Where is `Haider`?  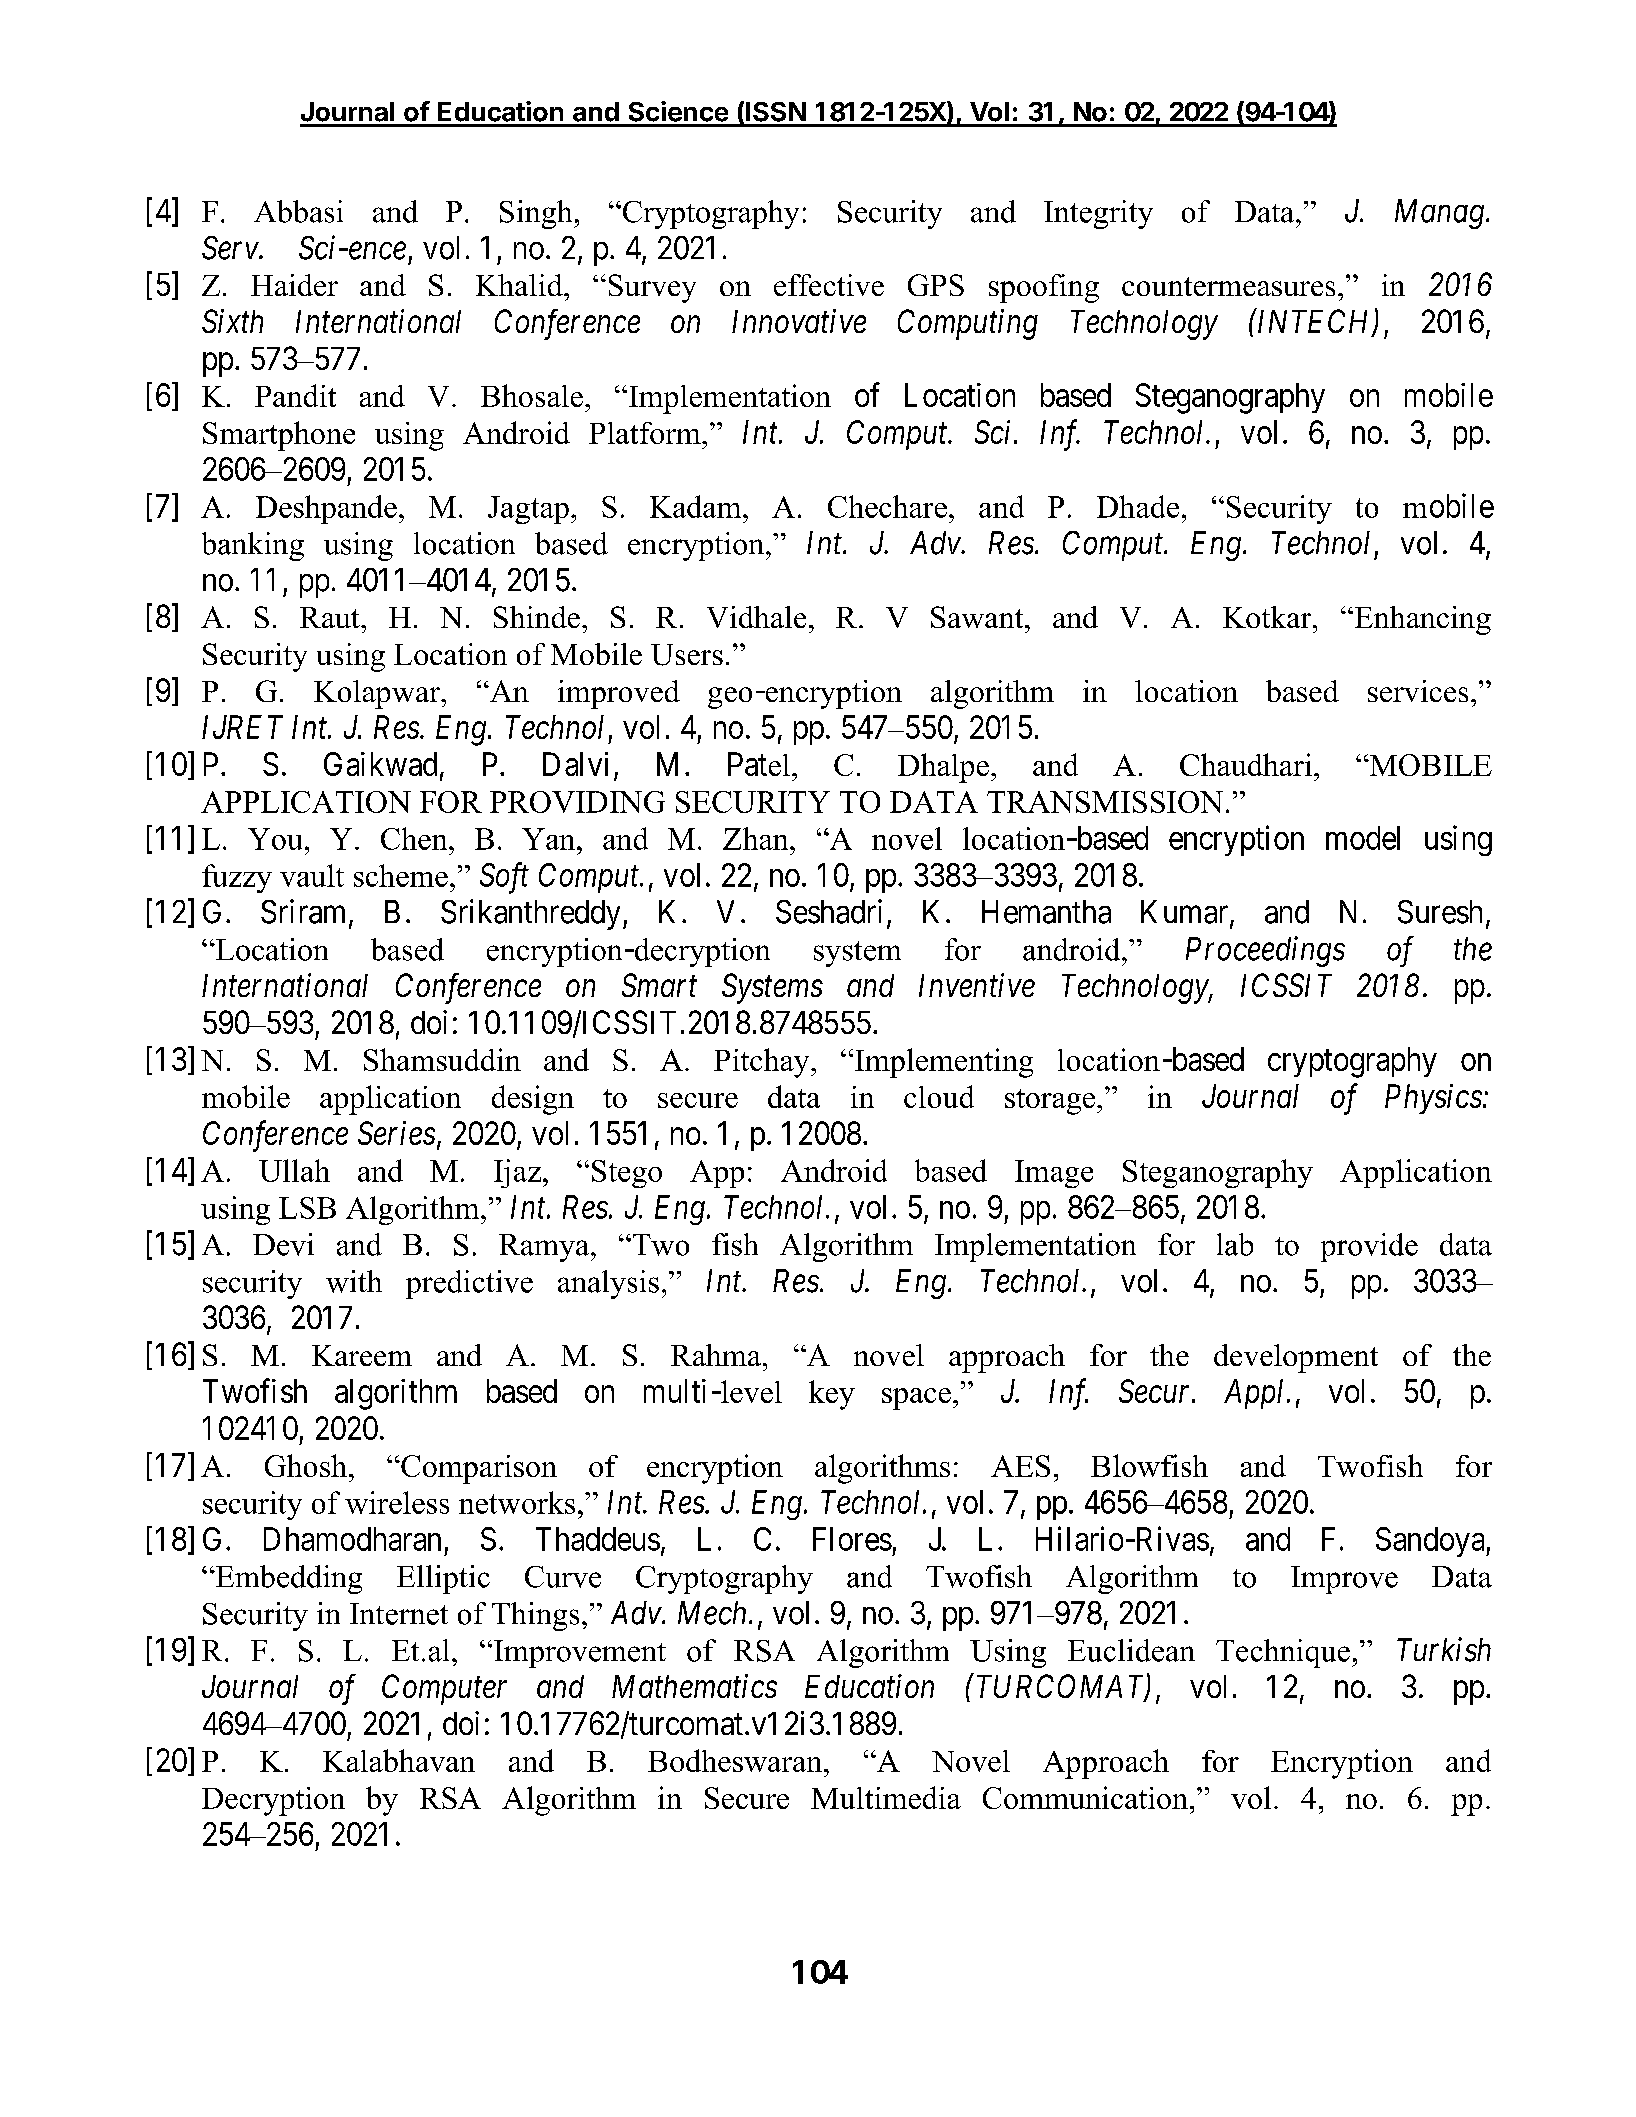 Haider is located at coordinates (294, 285).
